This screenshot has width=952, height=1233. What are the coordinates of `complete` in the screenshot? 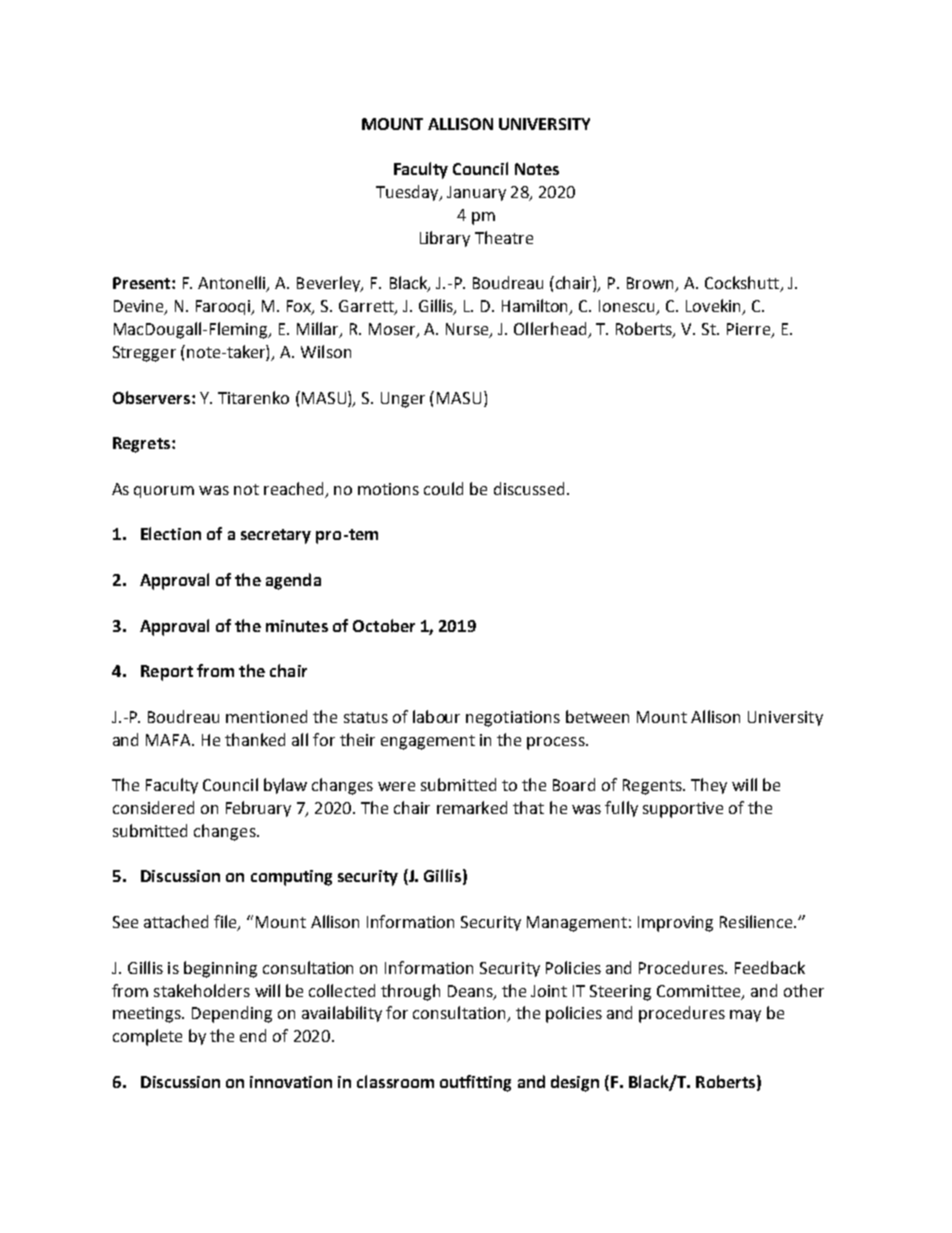 It's located at (147, 1037).
